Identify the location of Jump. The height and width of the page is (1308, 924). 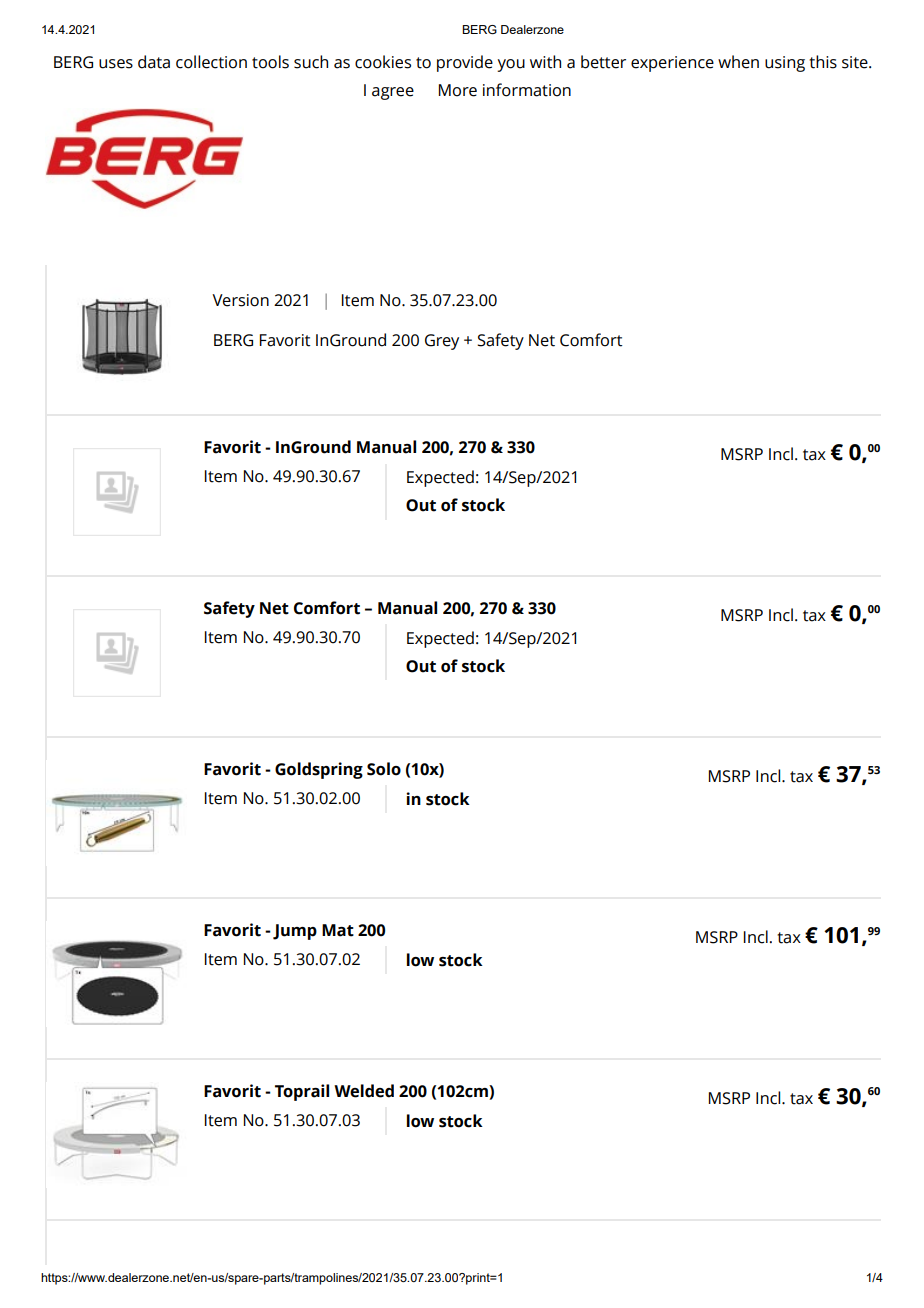
(295, 932).
